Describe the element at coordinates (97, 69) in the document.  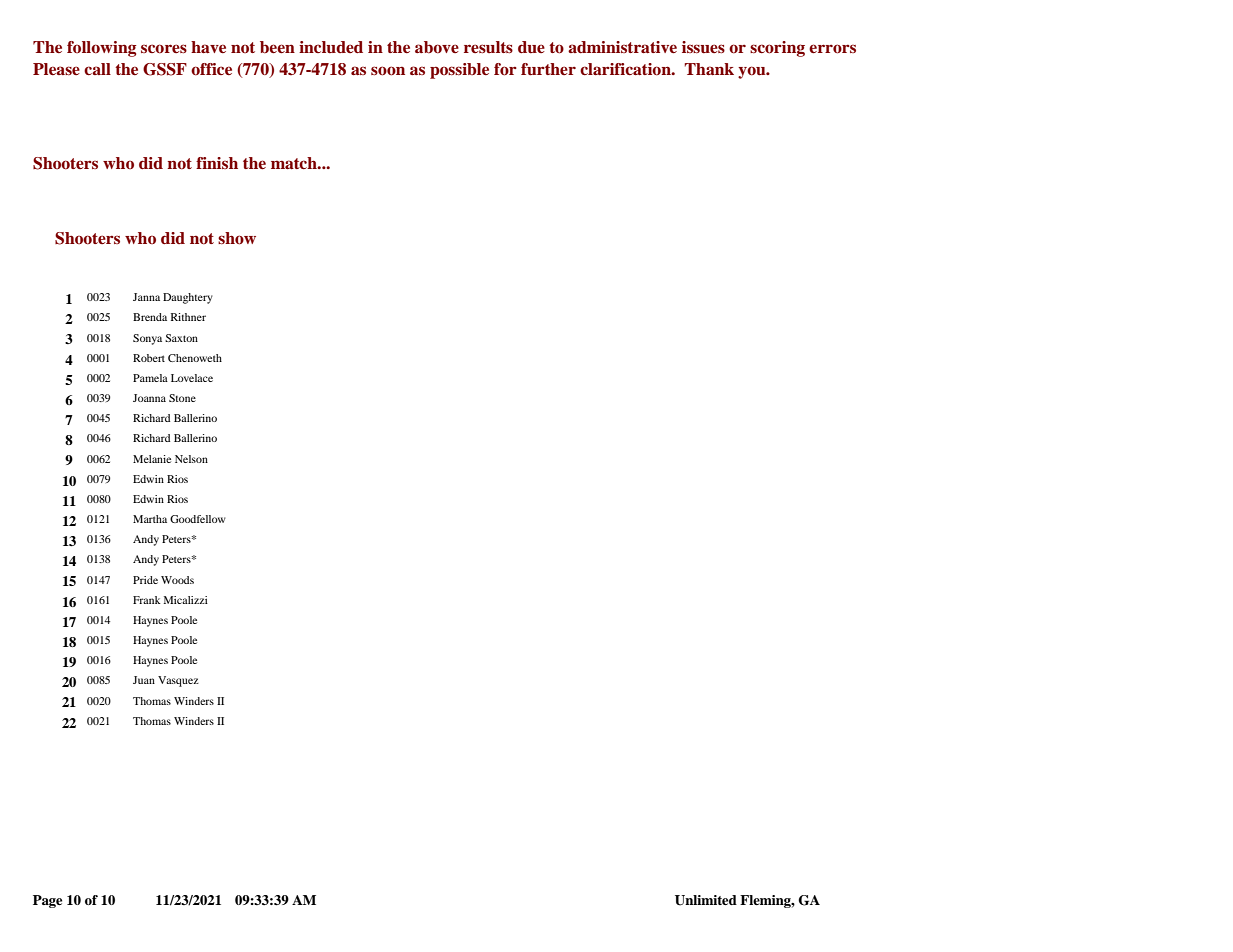
I see `call` at that location.
